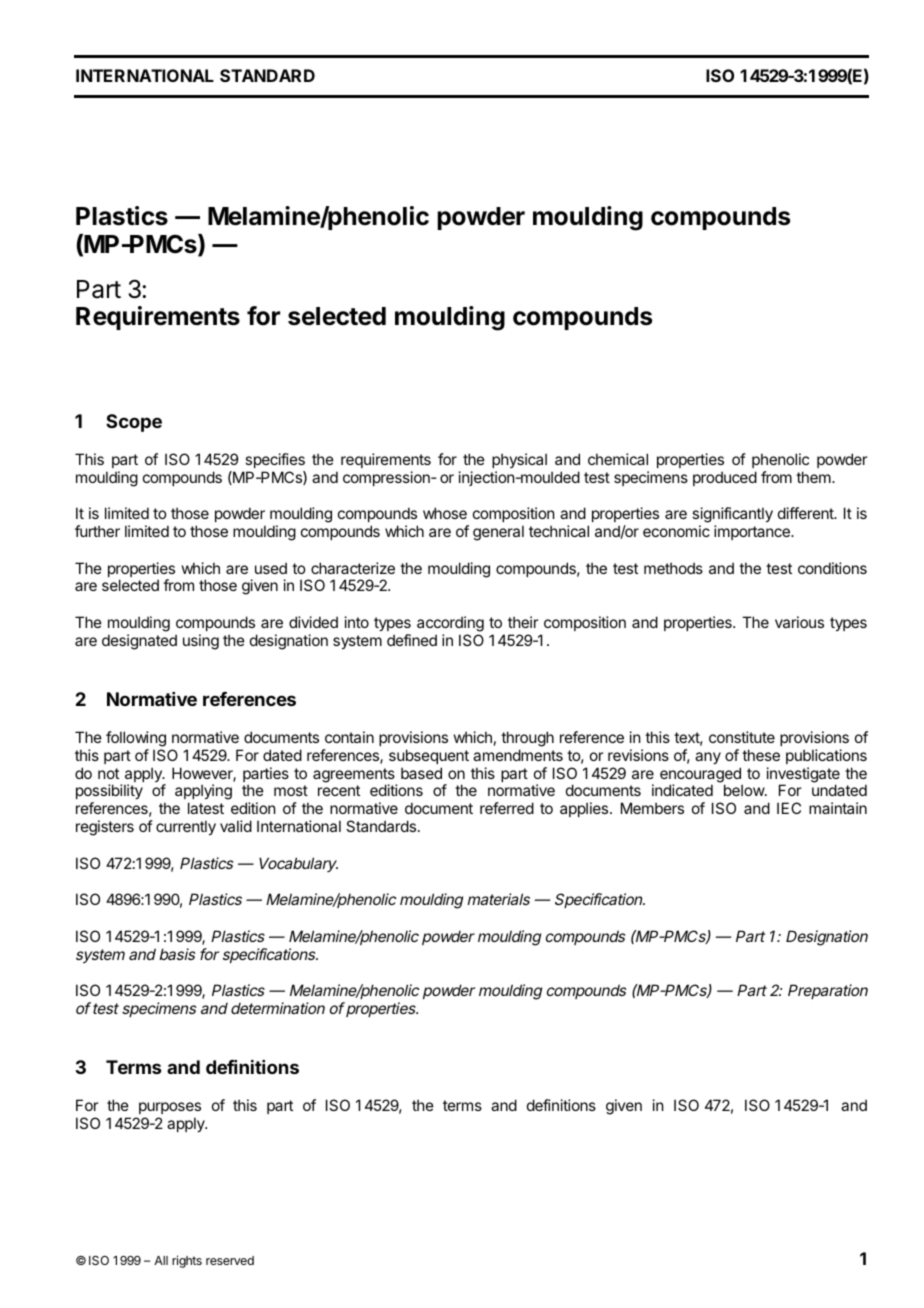 The image size is (924, 1308). Describe the element at coordinates (838, 808) in the screenshot. I see `maintain` at that location.
